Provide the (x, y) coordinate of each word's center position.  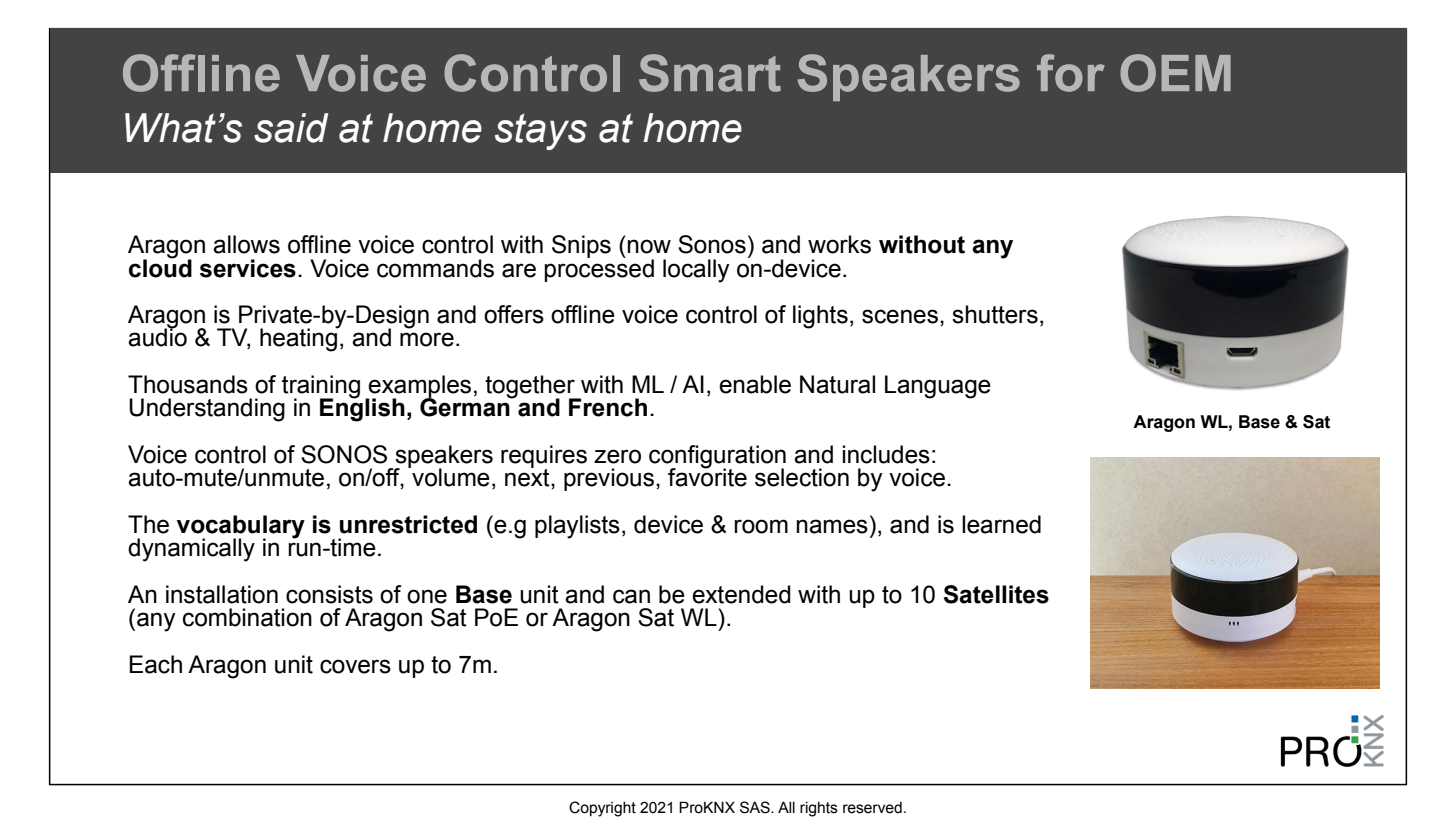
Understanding (207, 410)
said (291, 128)
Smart (710, 73)
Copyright (602, 809)
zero (617, 456)
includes (886, 454)
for (1071, 73)
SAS (756, 807)
